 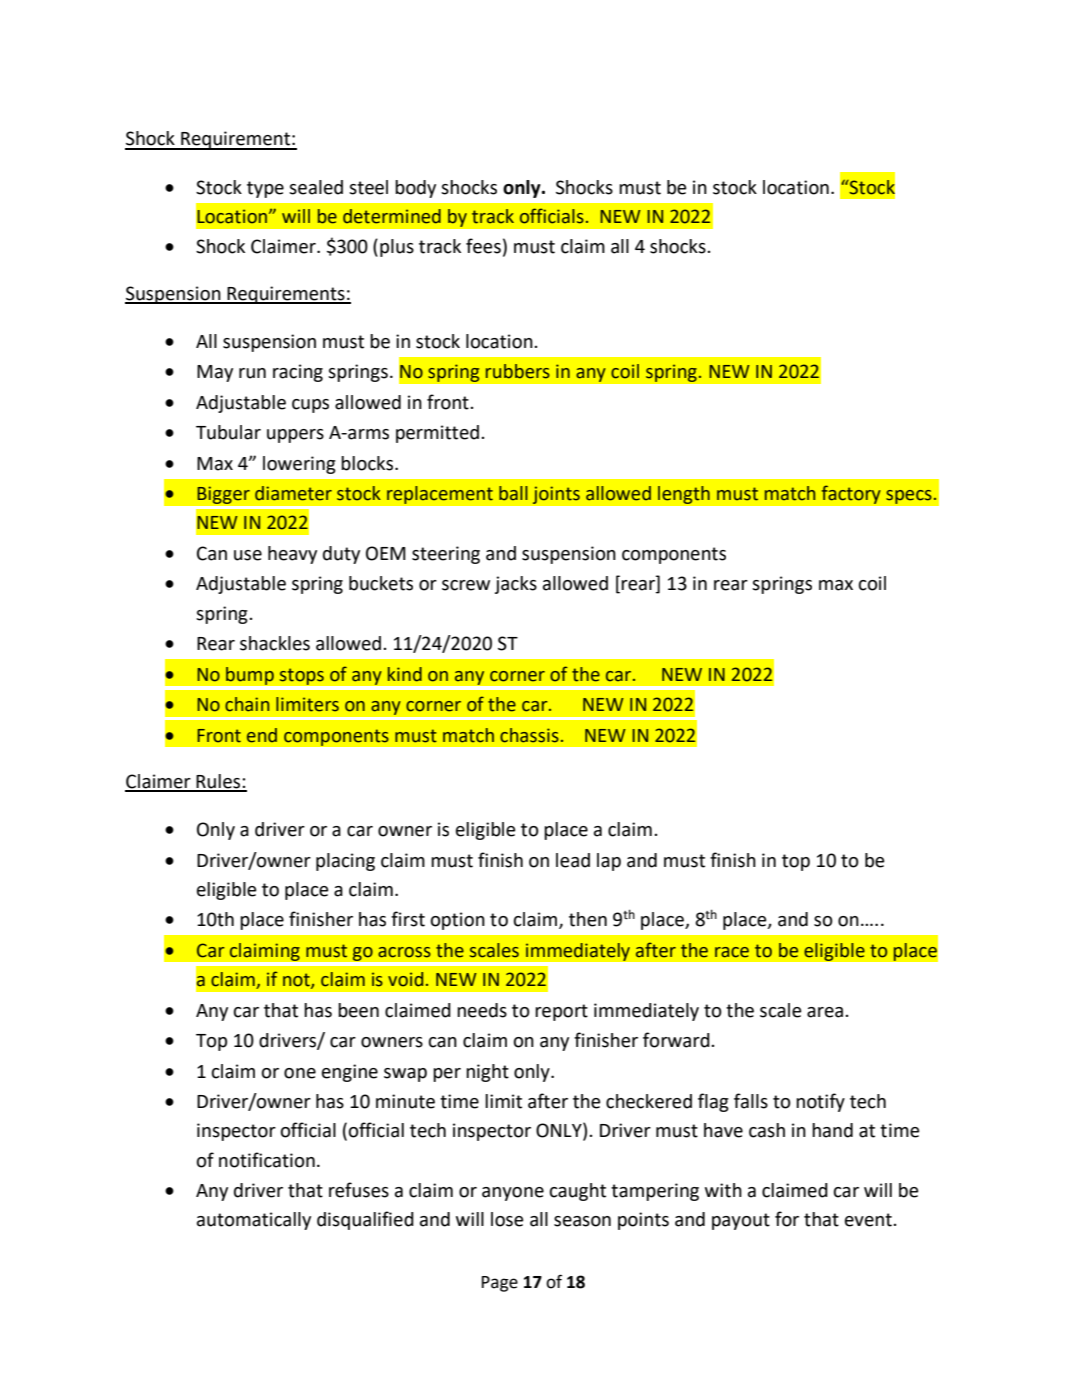 I want to click on lead, so click(x=573, y=860).
